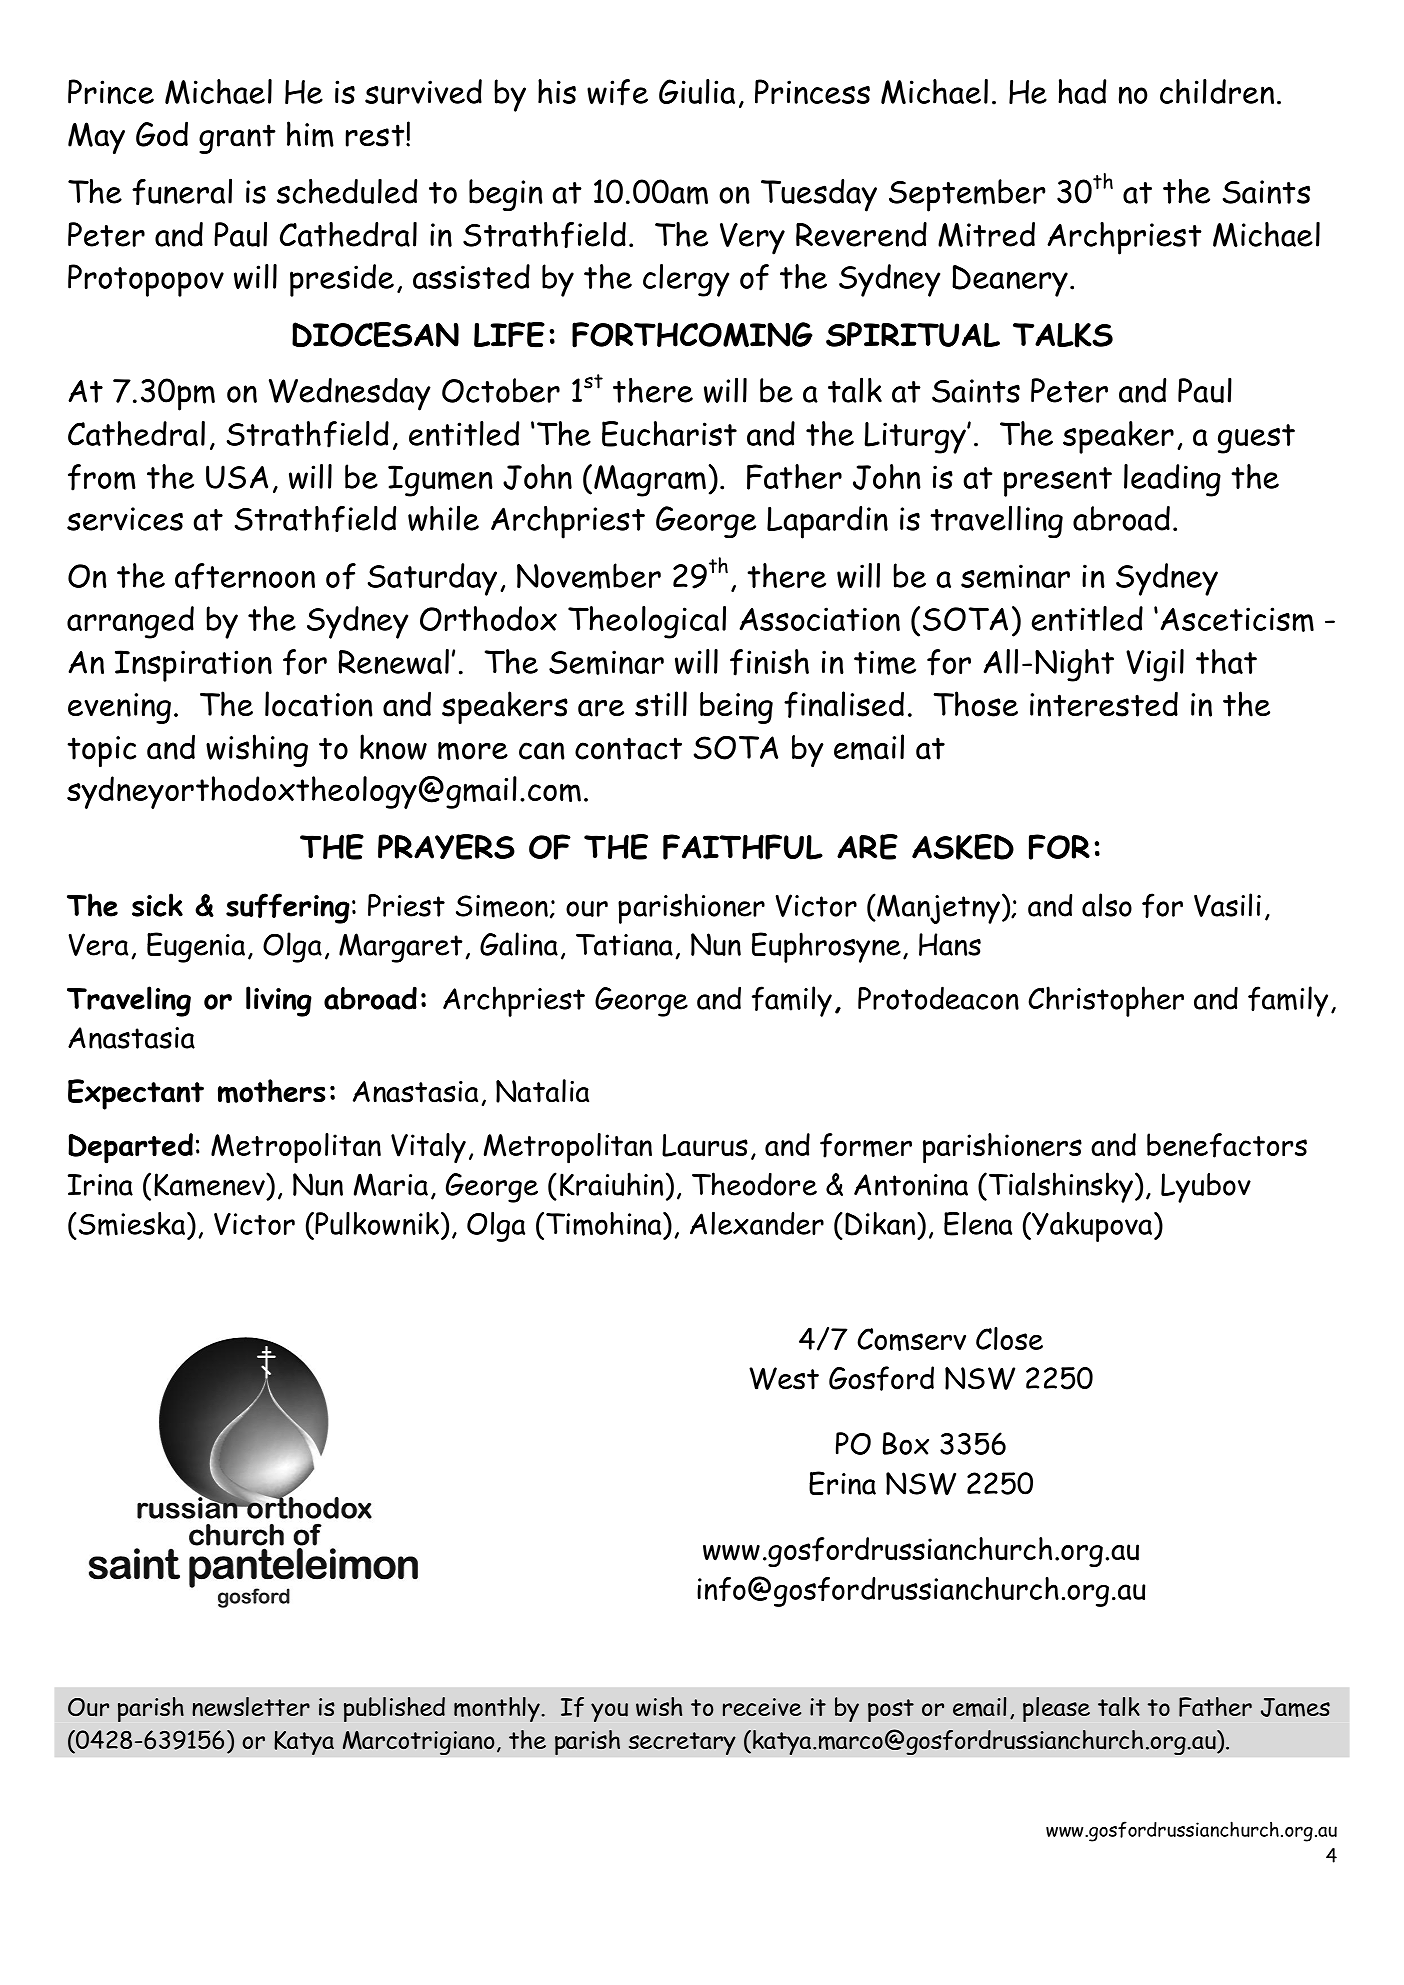  I want to click on Vigil, so click(1155, 665).
